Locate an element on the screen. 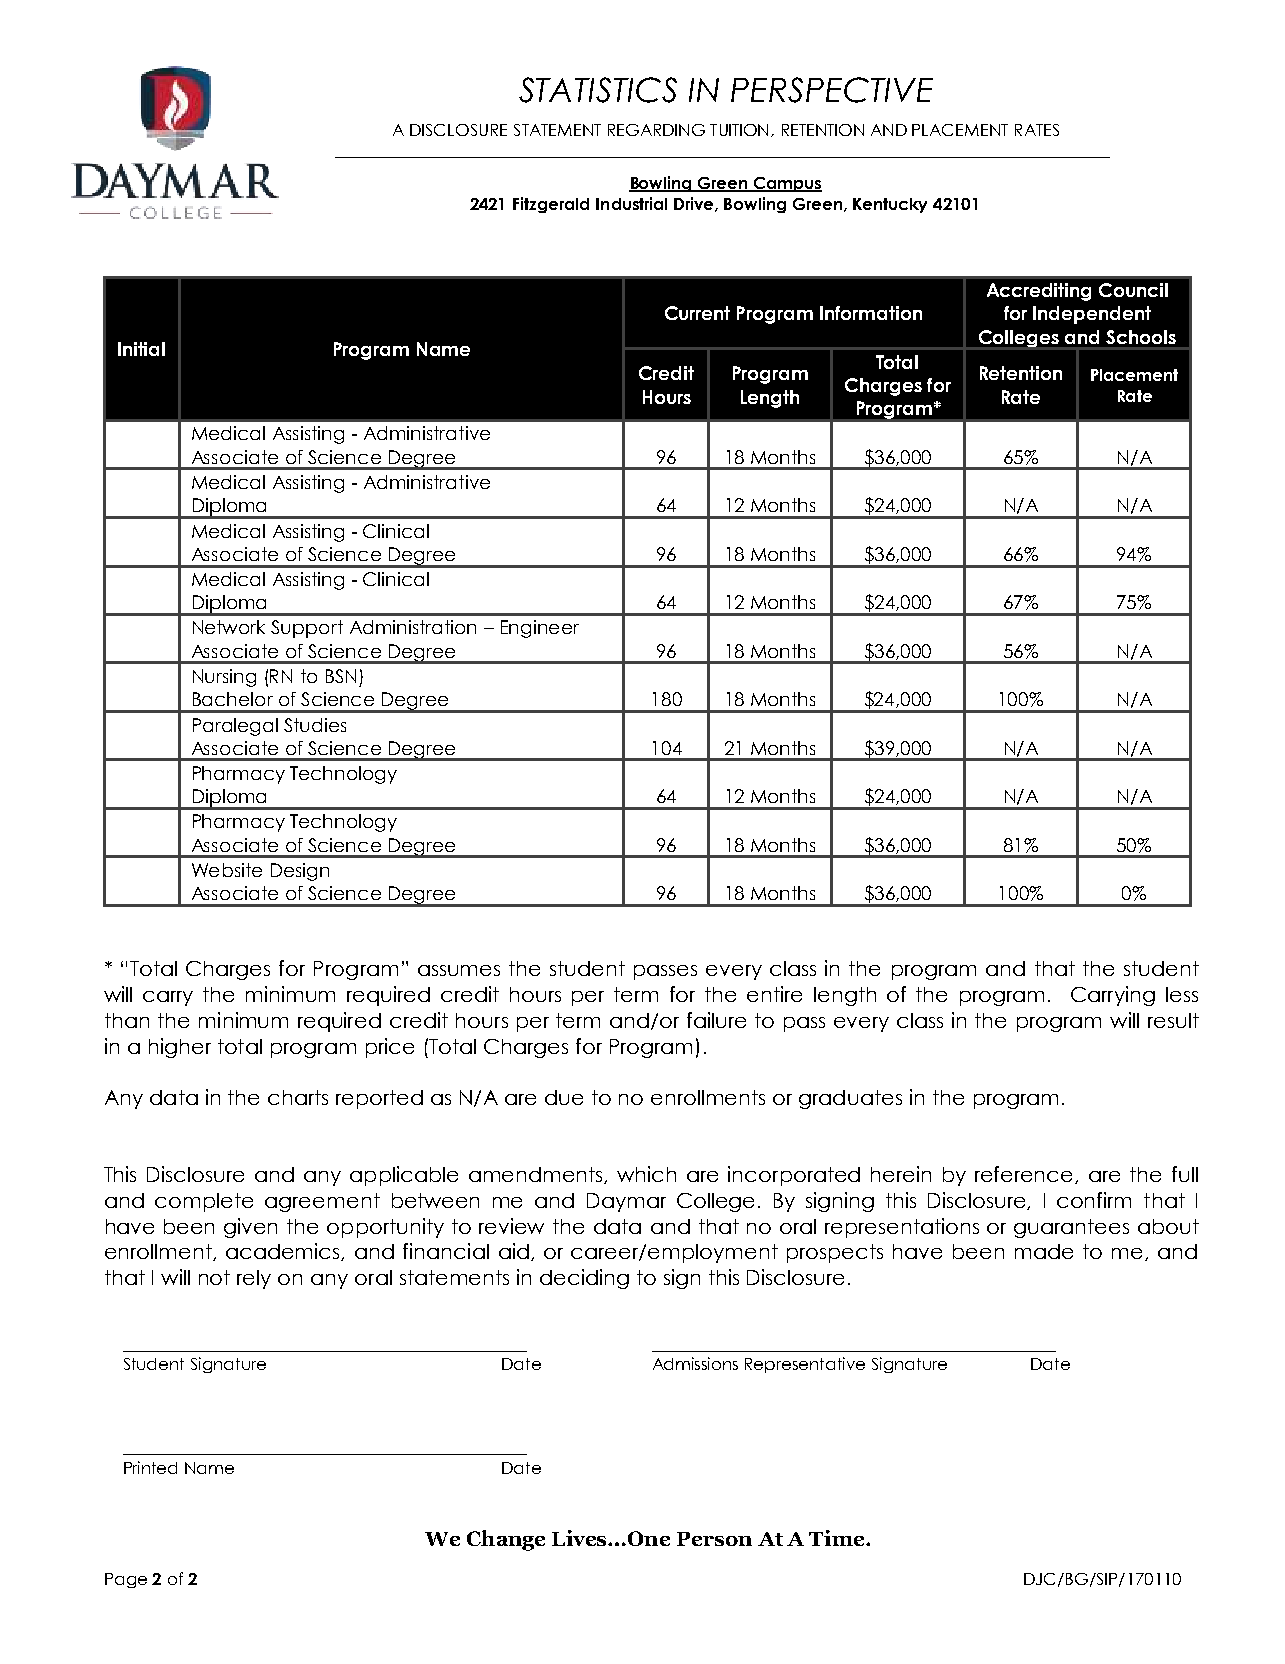 Image resolution: width=1285 pixels, height=1664 pixels. less is located at coordinates (1182, 994).
